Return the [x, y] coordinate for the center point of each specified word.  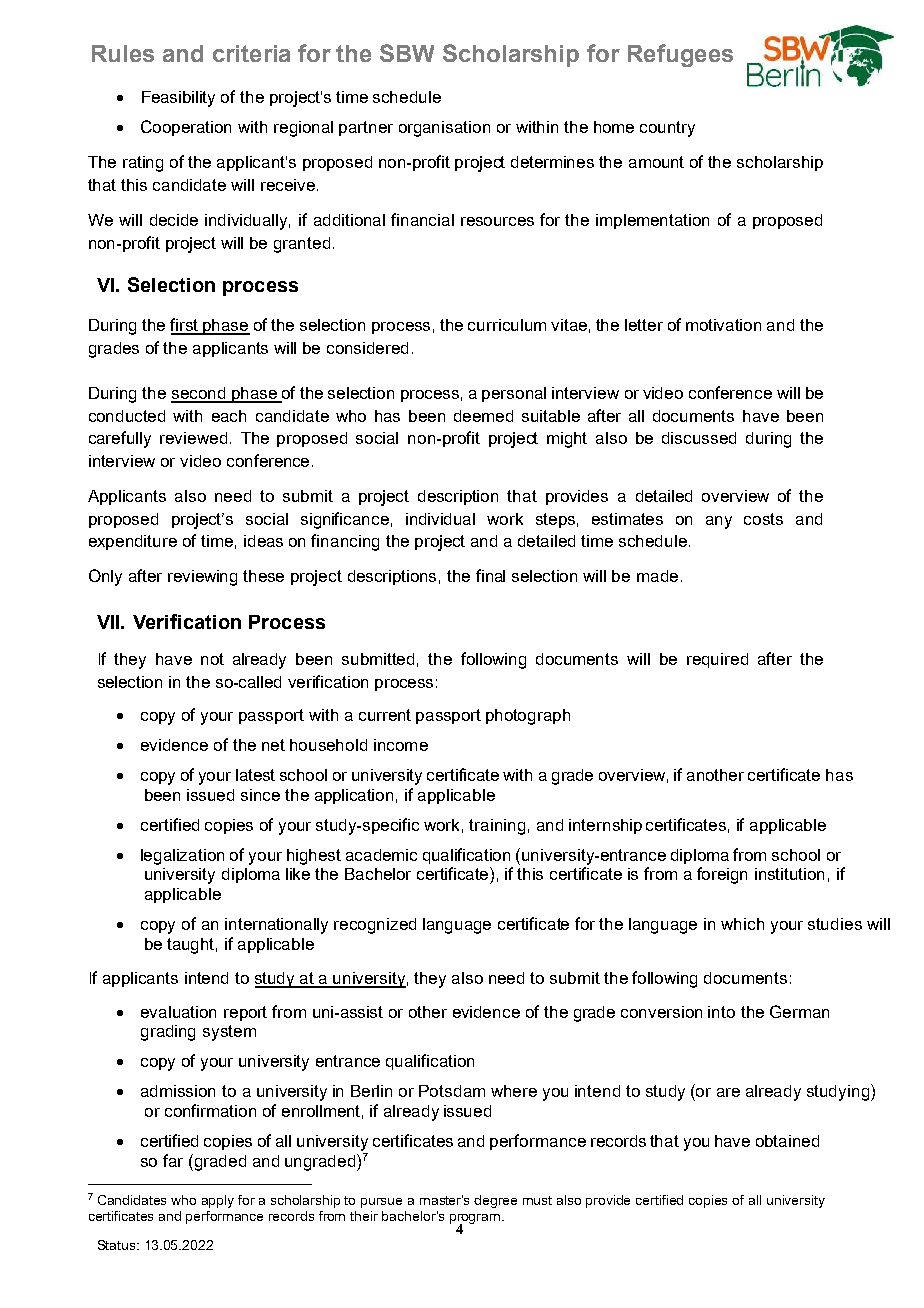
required [717, 660]
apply [218, 1201]
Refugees [680, 55]
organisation [444, 129]
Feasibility [178, 99]
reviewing [202, 578]
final [490, 575]
